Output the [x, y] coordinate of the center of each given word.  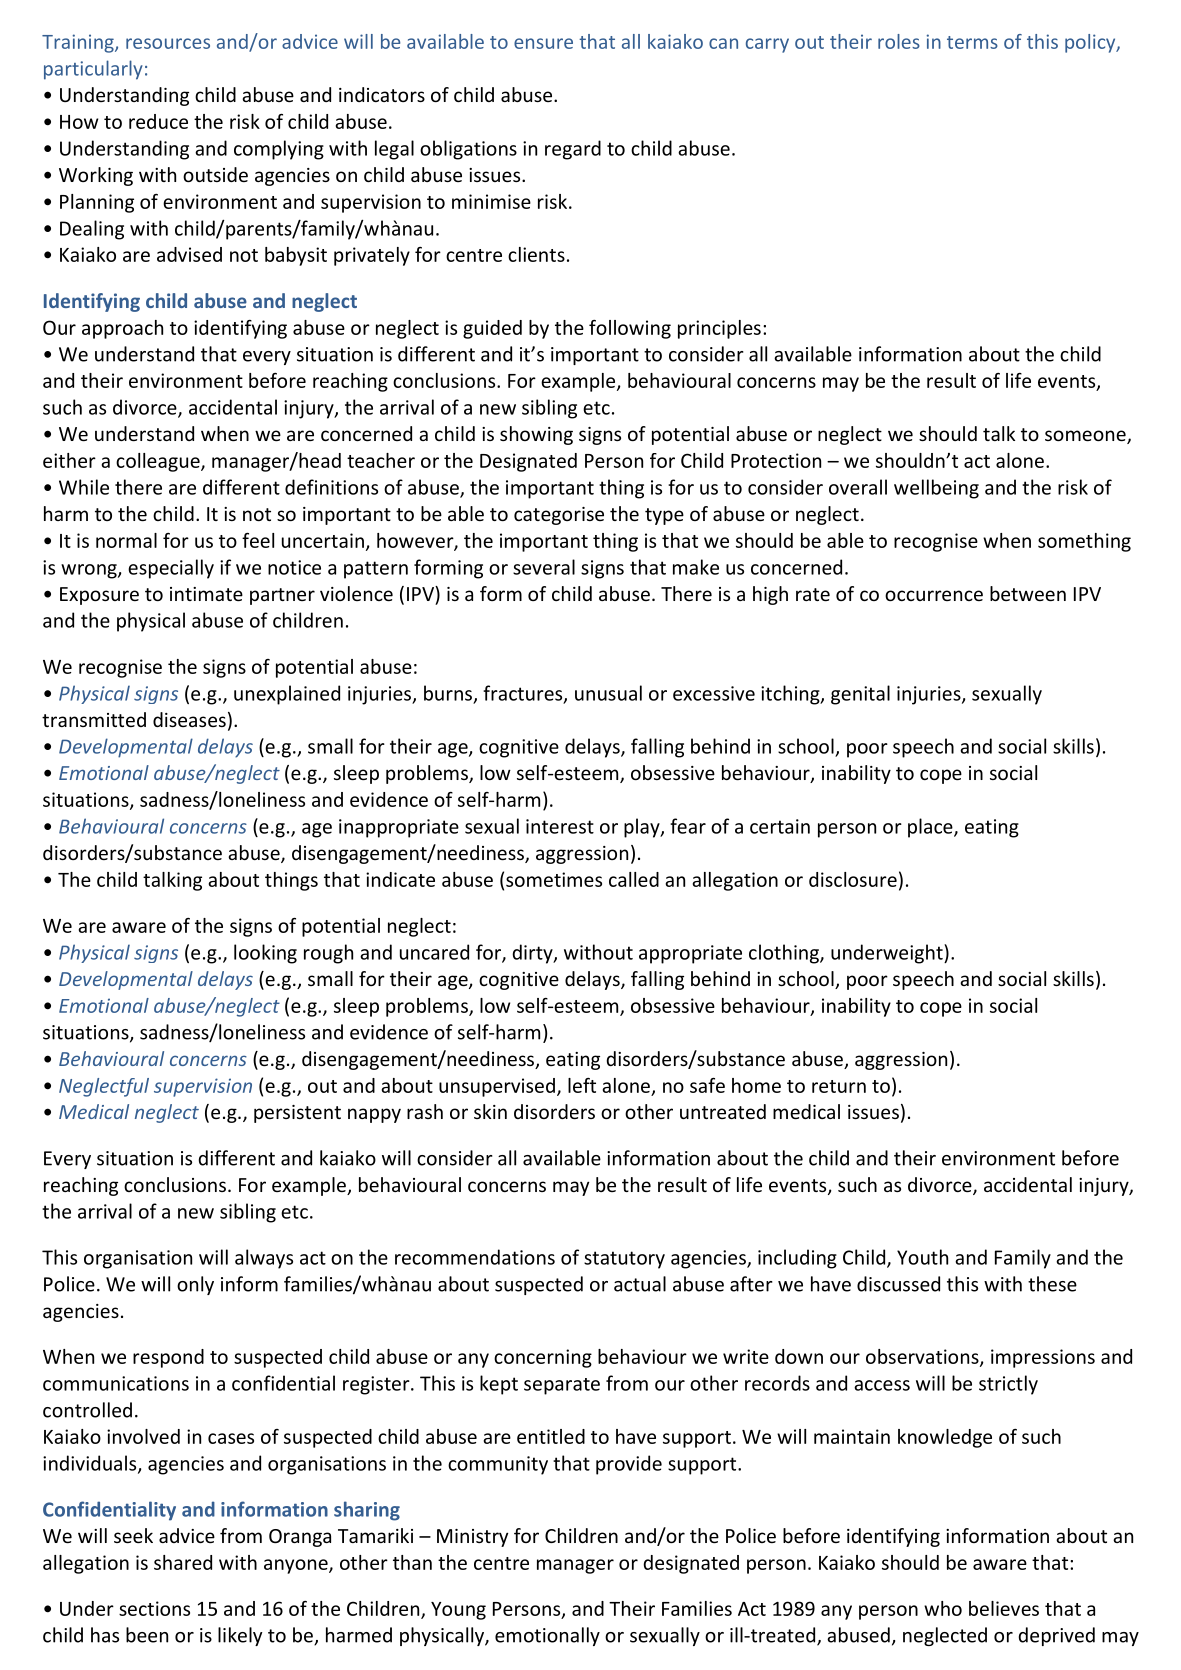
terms [972, 42]
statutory [624, 1260]
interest [560, 826]
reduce [158, 121]
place [931, 828]
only [195, 1285]
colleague [159, 462]
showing [536, 435]
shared [183, 1562]
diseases [189, 719]
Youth [922, 1257]
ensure [543, 43]
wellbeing [936, 489]
